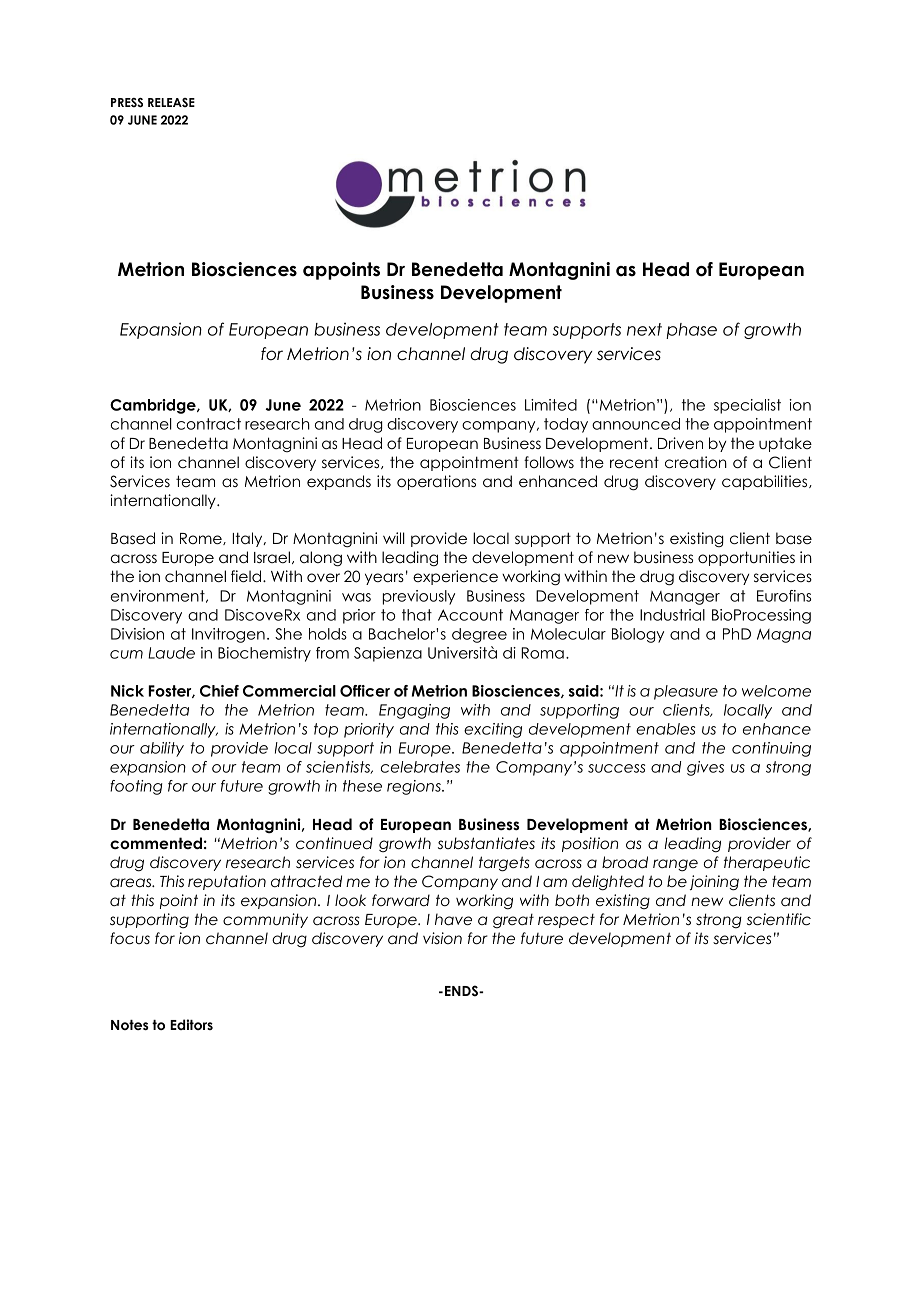  Describe the element at coordinates (680, 443) in the page. I see `Driven` at that location.
